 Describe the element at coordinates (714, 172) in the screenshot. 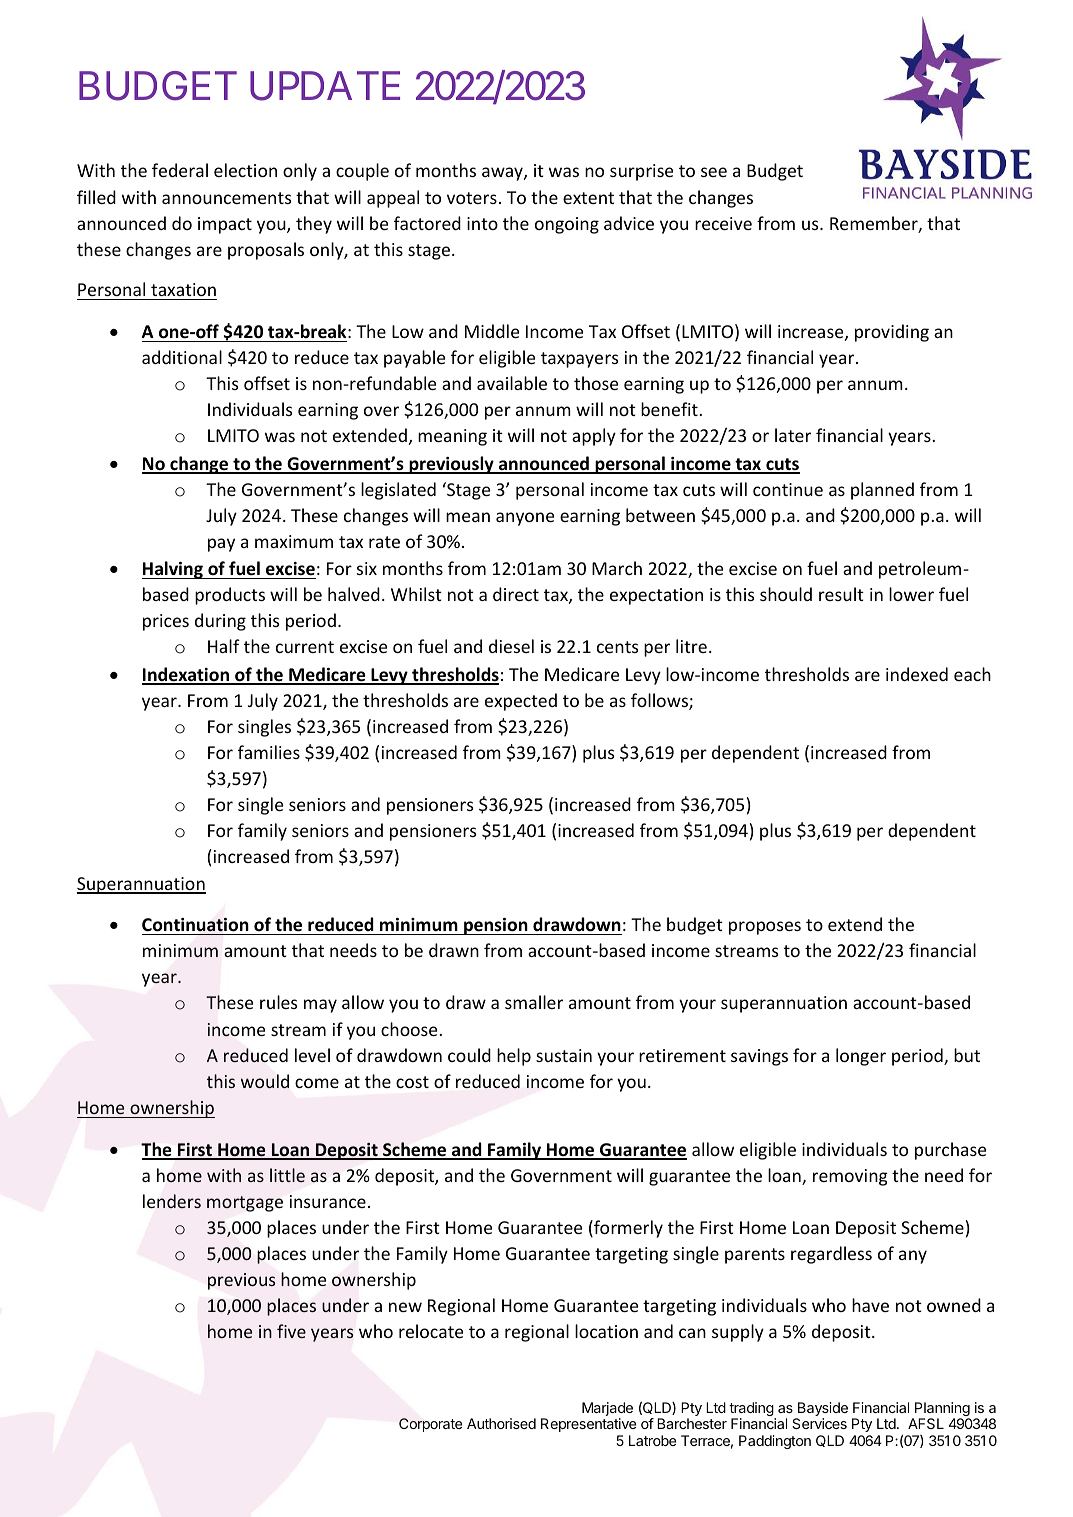

I see `see` at that location.
